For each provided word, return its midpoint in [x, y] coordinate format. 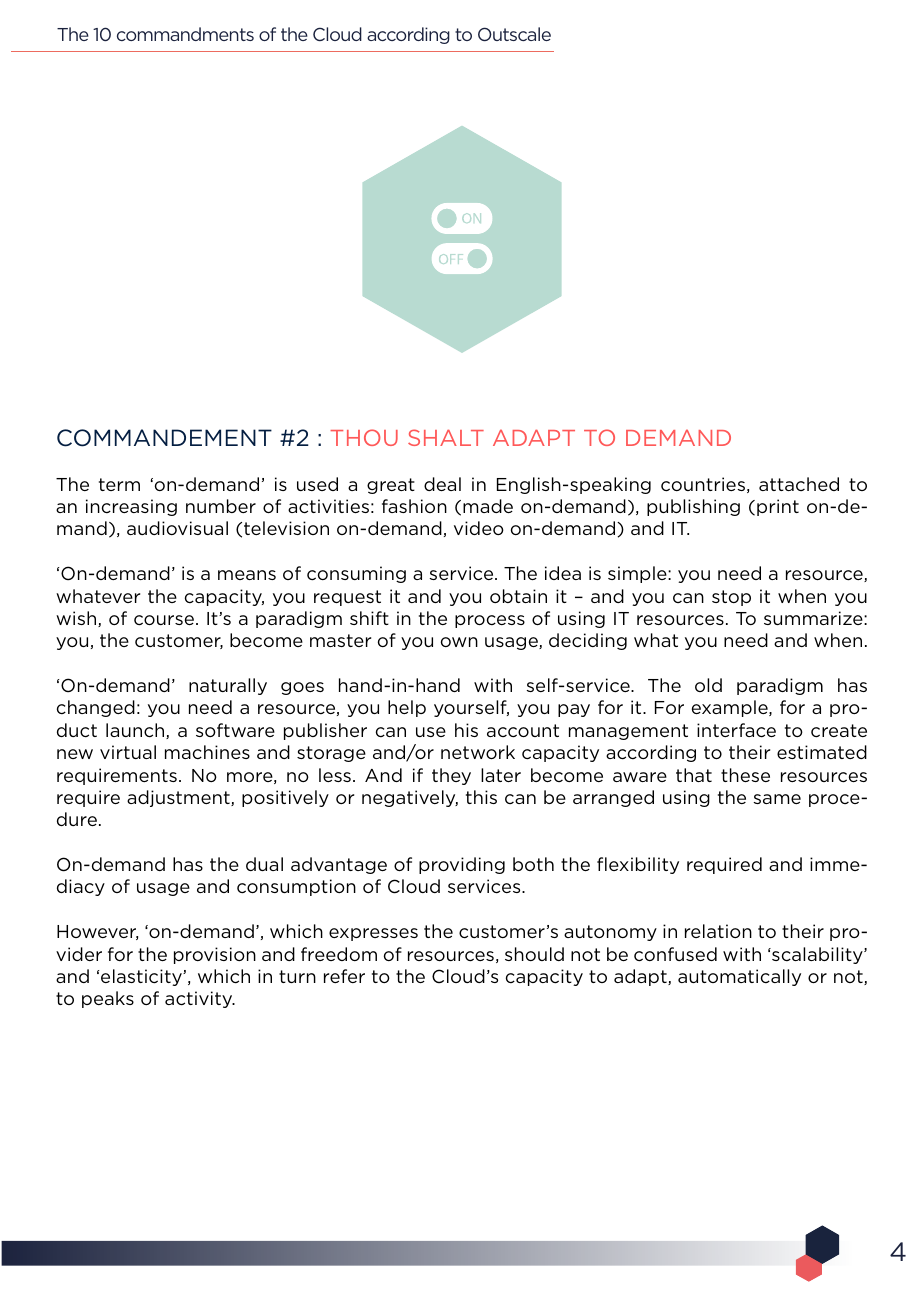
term [119, 484]
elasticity [142, 977]
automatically [739, 977]
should [534, 954]
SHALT [446, 437]
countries [703, 484]
